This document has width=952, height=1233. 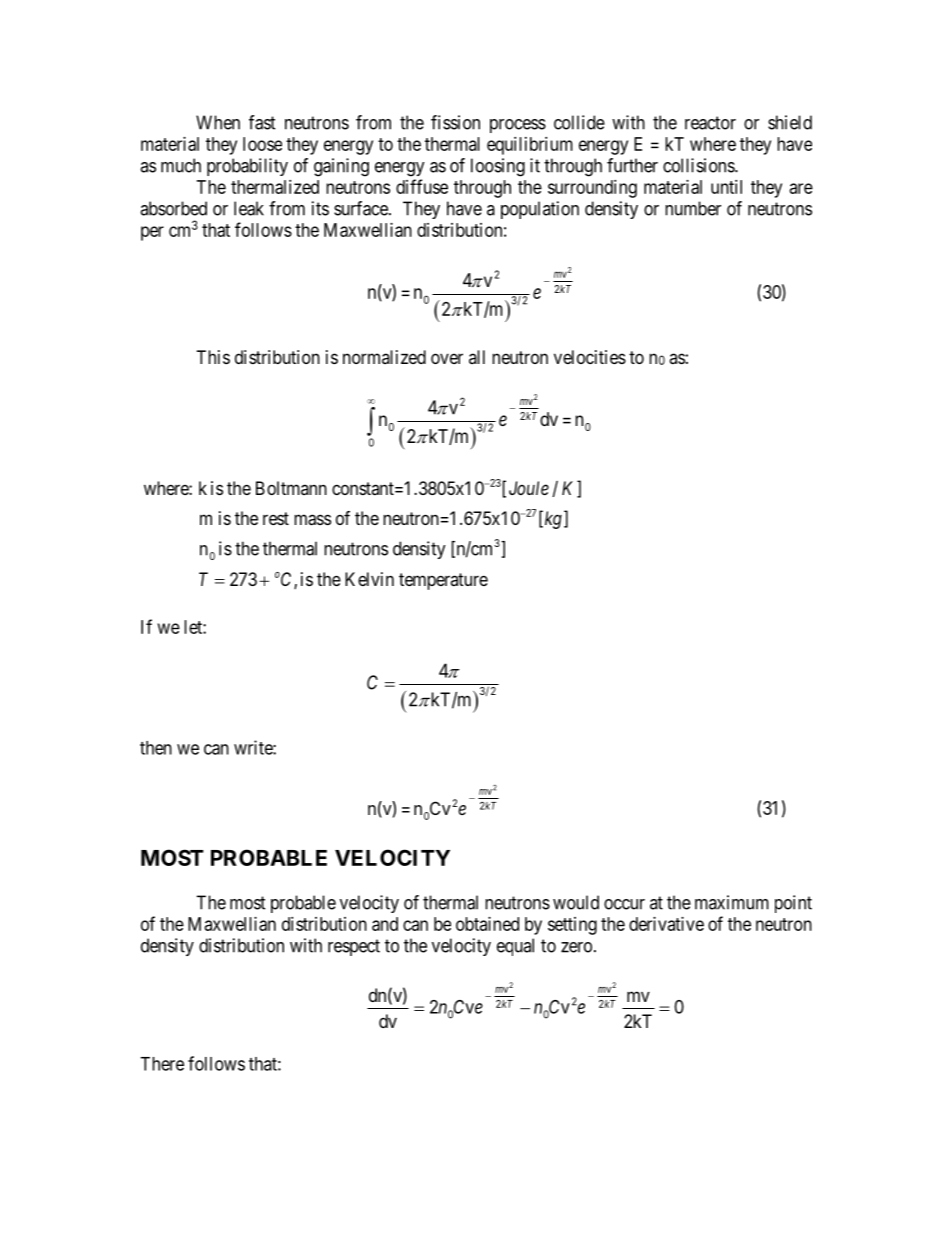 What do you see at coordinates (529, 488) in the document?
I see `Joule` at bounding box center [529, 488].
